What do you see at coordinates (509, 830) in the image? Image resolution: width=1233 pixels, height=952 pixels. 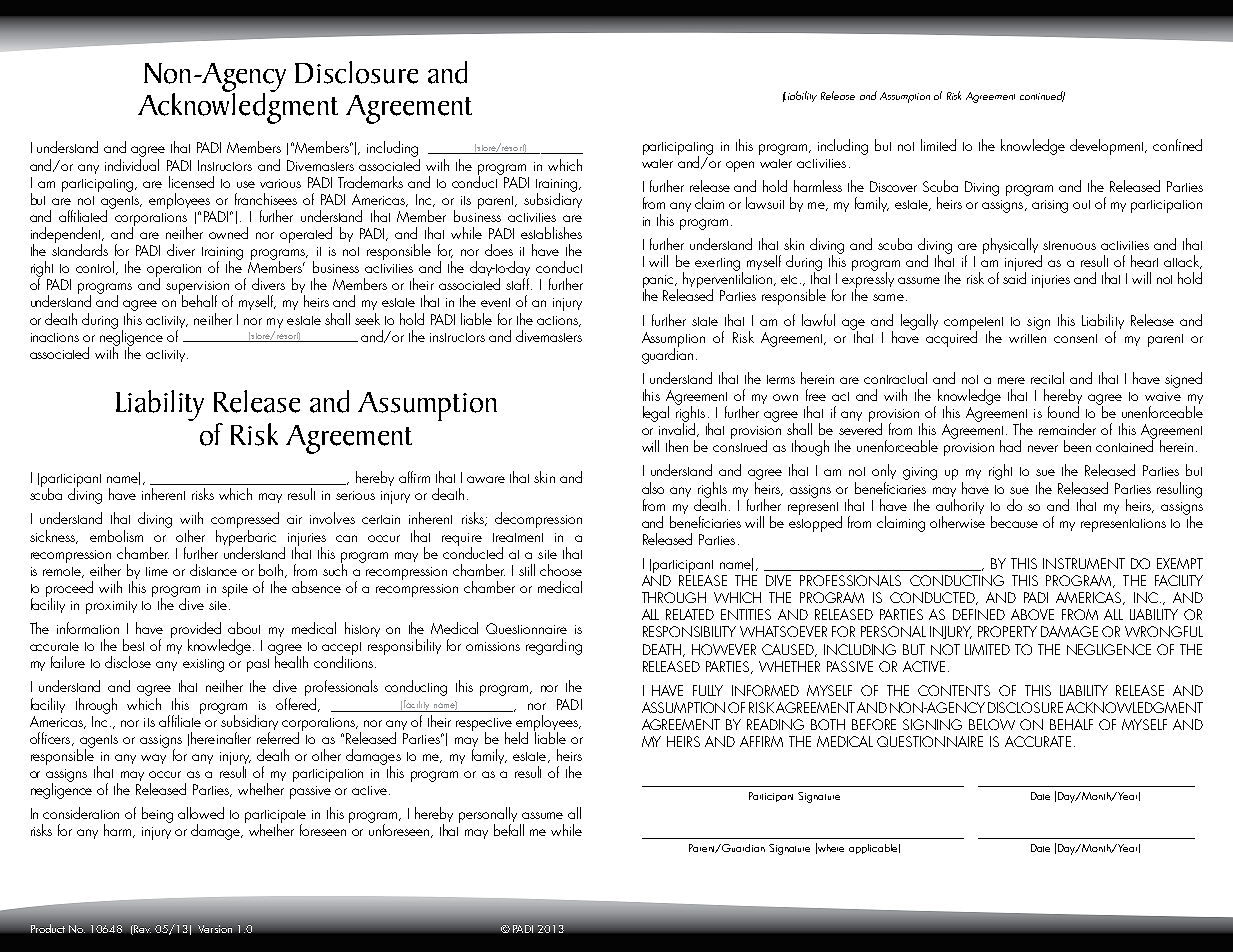 I see `befall` at bounding box center [509, 830].
